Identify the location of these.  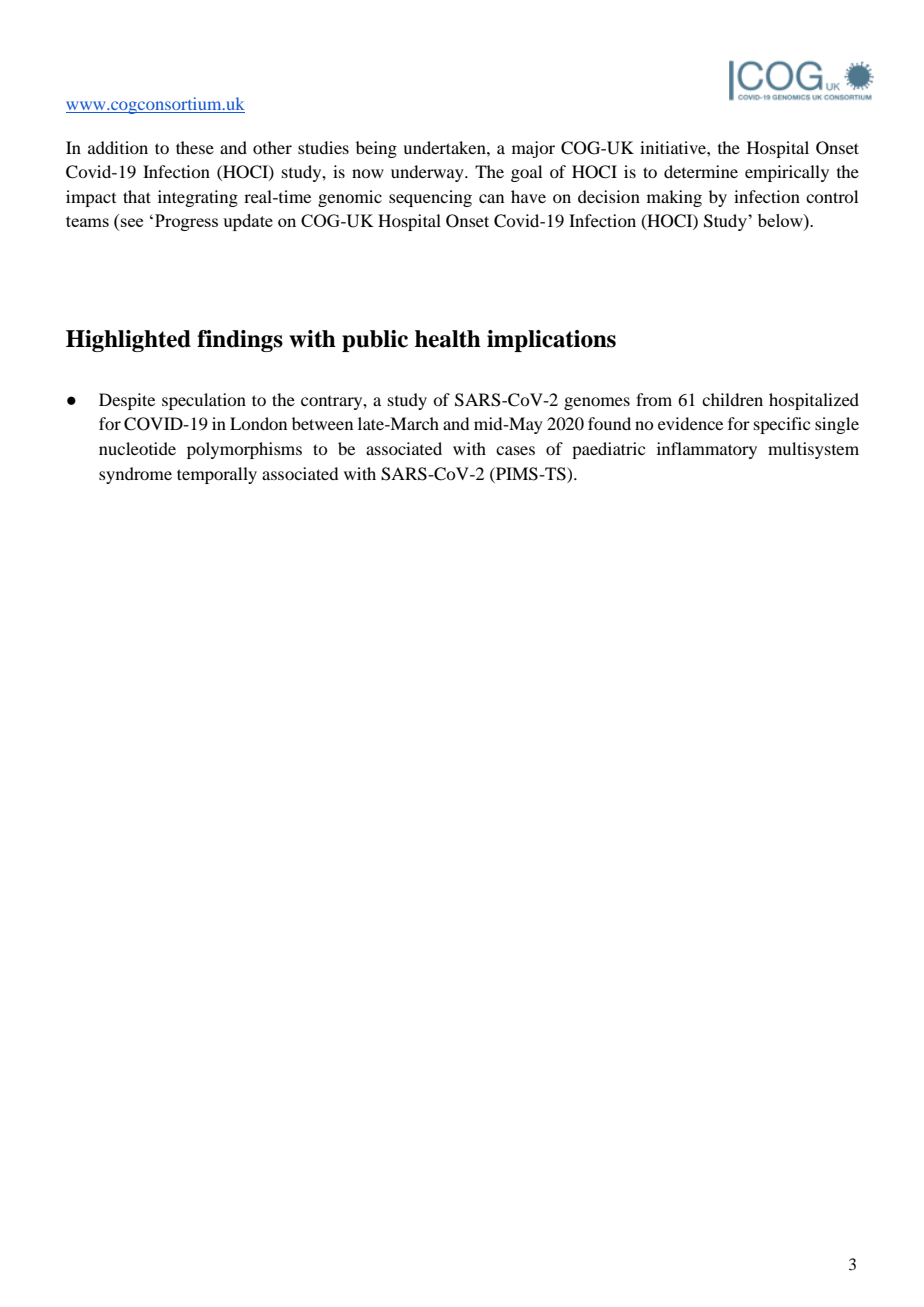
(195, 147).
